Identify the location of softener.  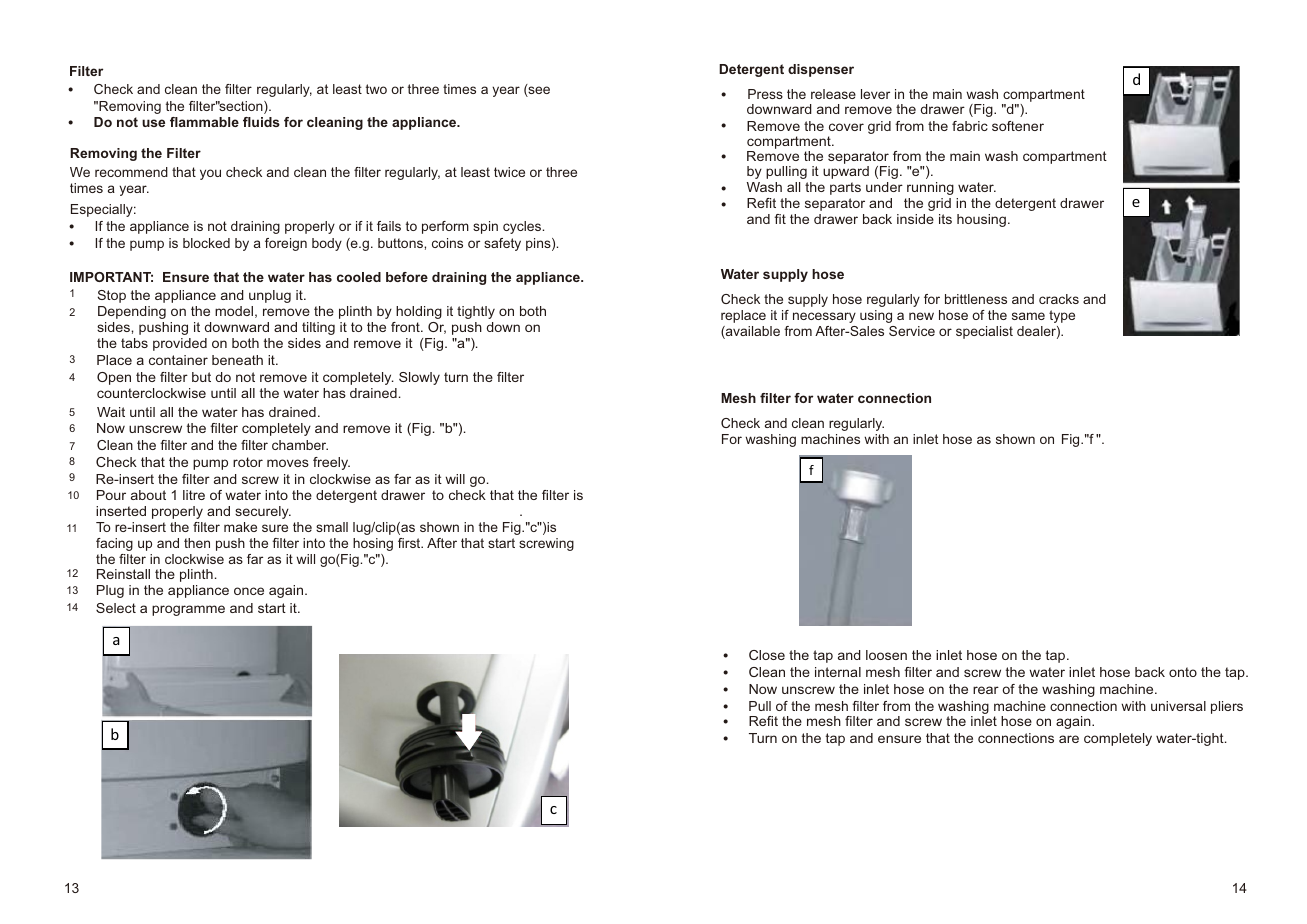
(1018, 126).
